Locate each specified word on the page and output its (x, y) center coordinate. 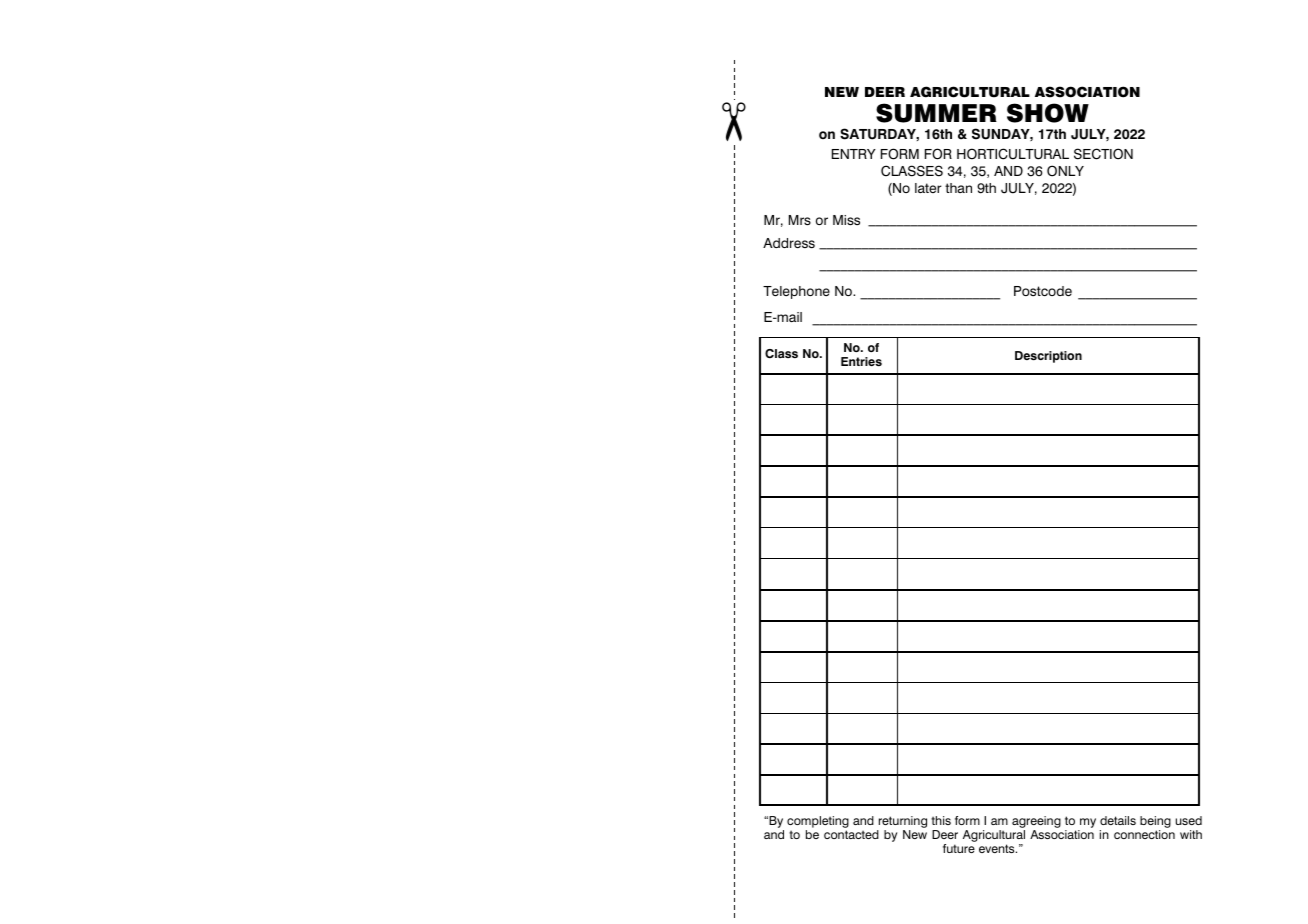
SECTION (1103, 154)
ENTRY (854, 154)
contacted (851, 834)
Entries (861, 361)
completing (818, 822)
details (1118, 820)
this (941, 820)
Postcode (1043, 291)
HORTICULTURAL (1013, 154)
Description (1048, 357)
